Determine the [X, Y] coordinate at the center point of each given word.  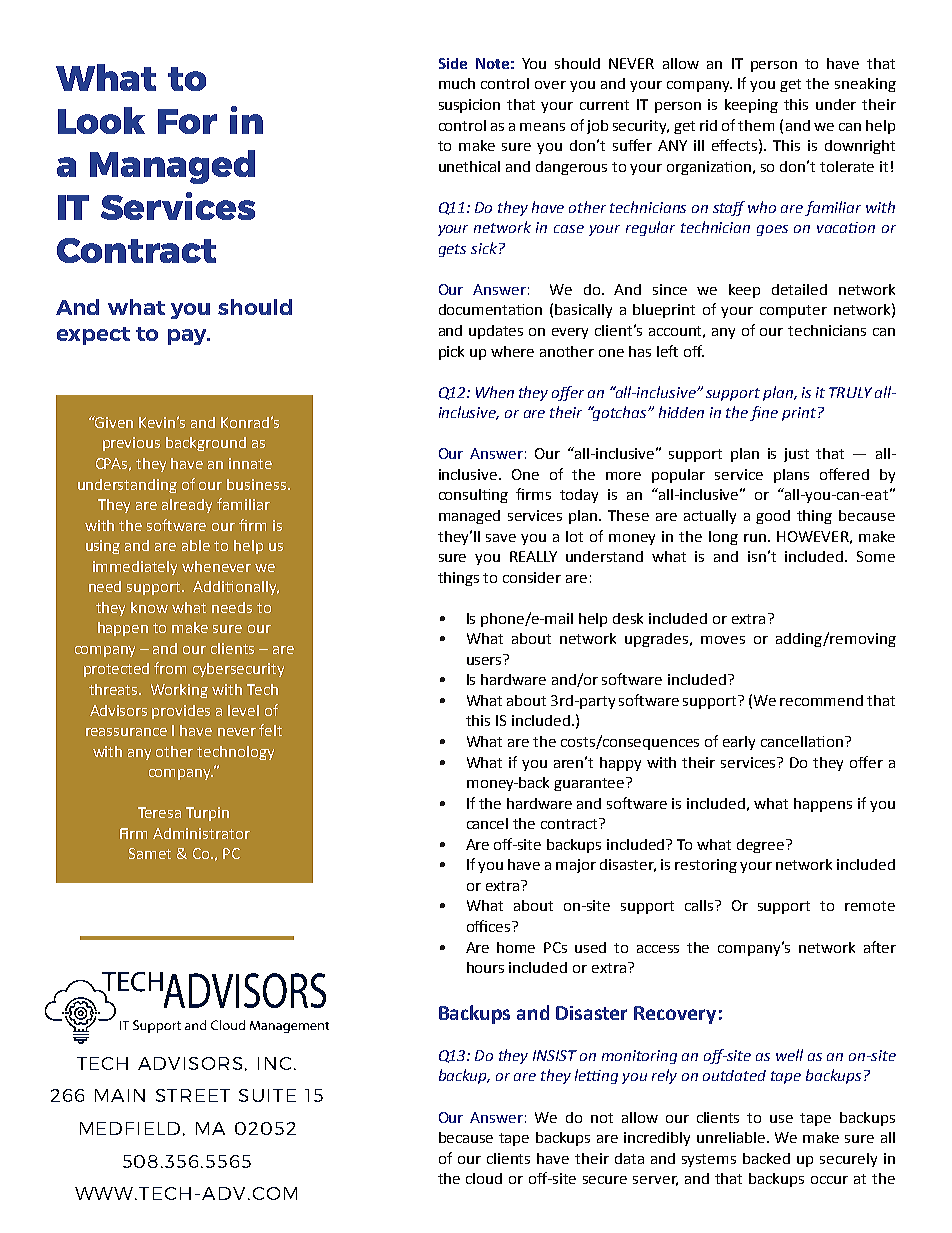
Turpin [207, 814]
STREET [193, 1095]
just [796, 455]
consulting [473, 496]
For [187, 121]
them [756, 125]
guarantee [590, 784]
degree [762, 846]
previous [131, 444]
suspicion [469, 106]
